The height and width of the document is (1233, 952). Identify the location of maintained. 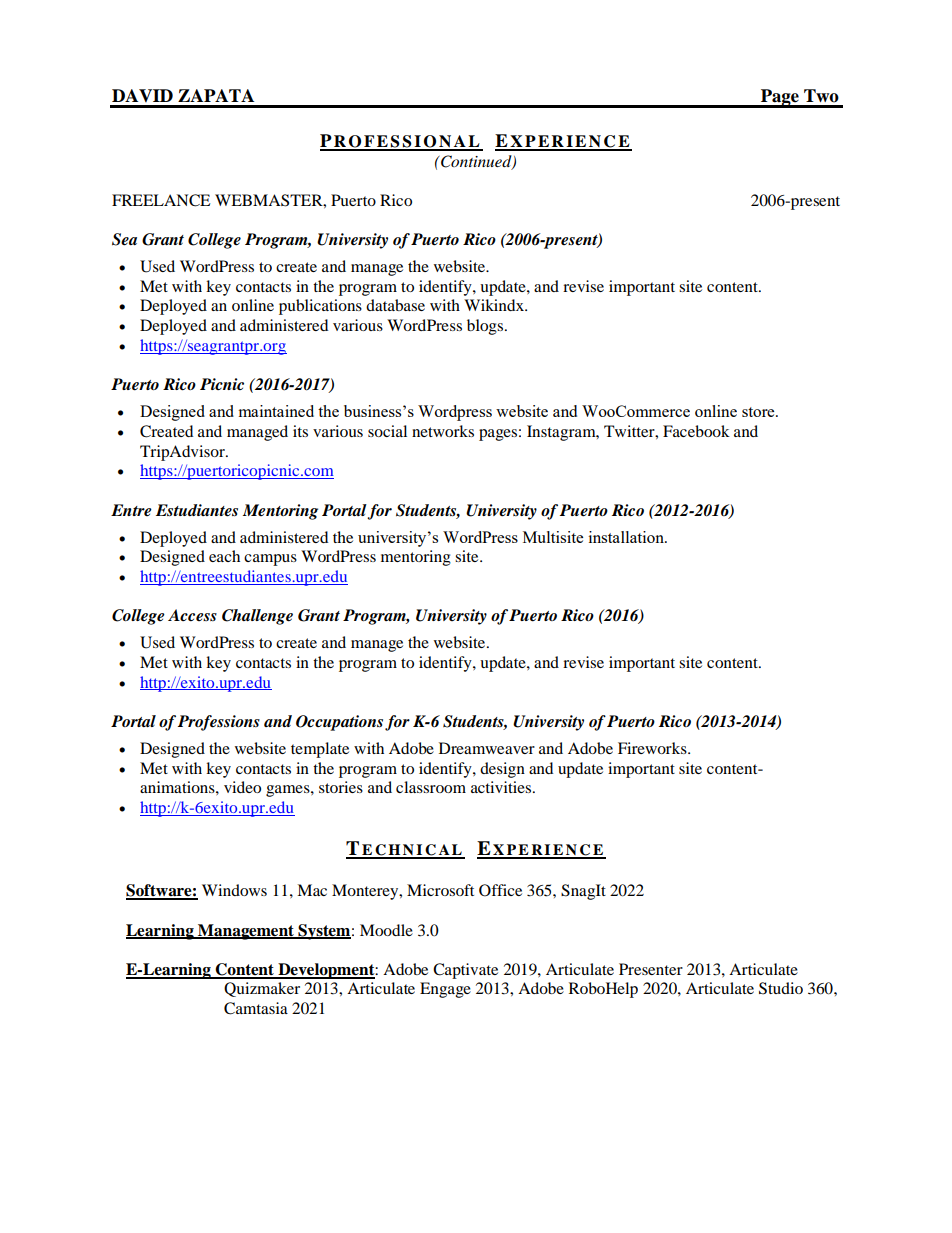
(276, 411).
